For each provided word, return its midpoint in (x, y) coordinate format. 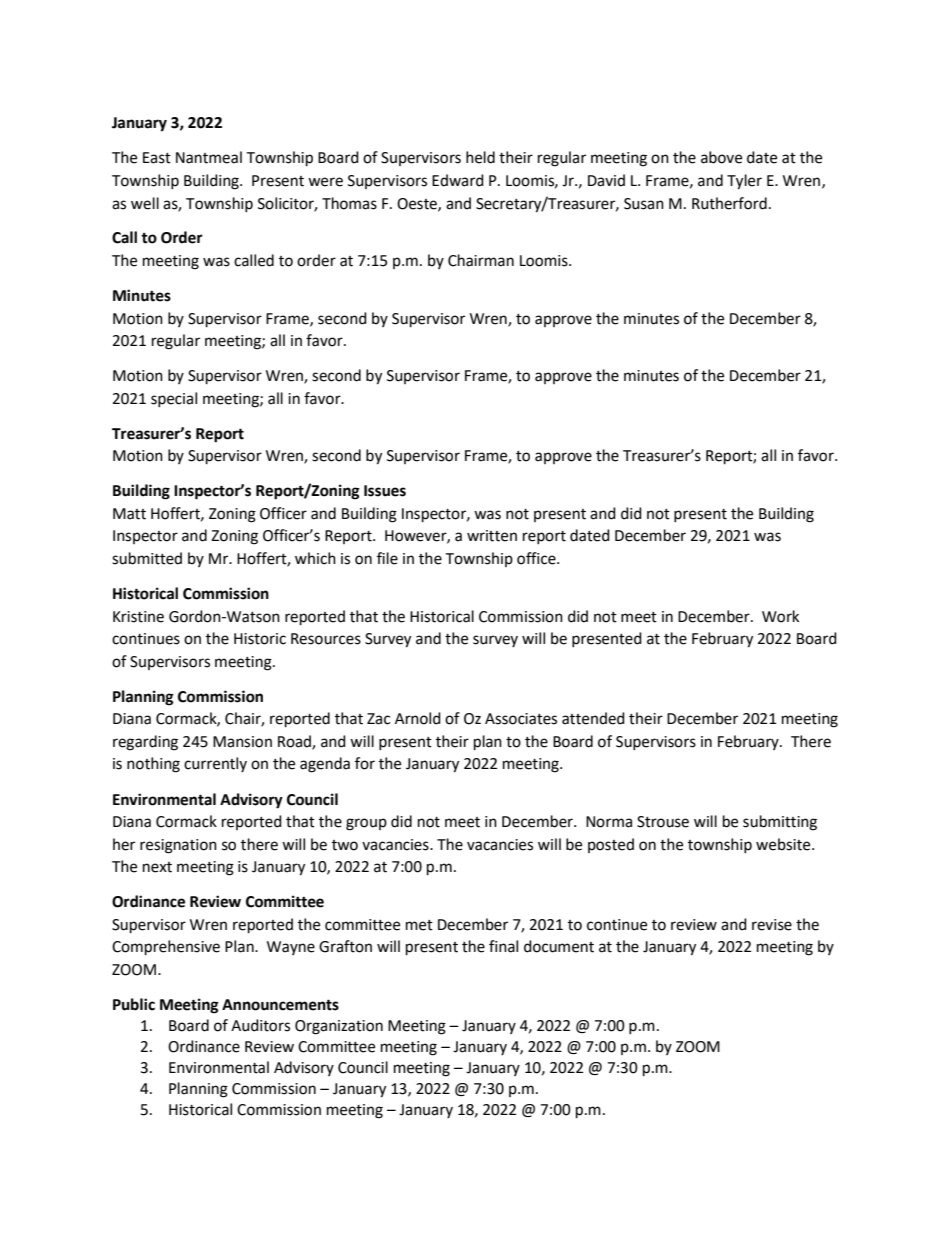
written (492, 536)
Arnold (418, 718)
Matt (129, 514)
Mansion (242, 742)
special (174, 399)
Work (780, 616)
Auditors (260, 1025)
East (157, 158)
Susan (644, 204)
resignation (178, 846)
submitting (780, 823)
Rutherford (729, 203)
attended (593, 718)
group (366, 824)
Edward (458, 180)
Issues (385, 491)
